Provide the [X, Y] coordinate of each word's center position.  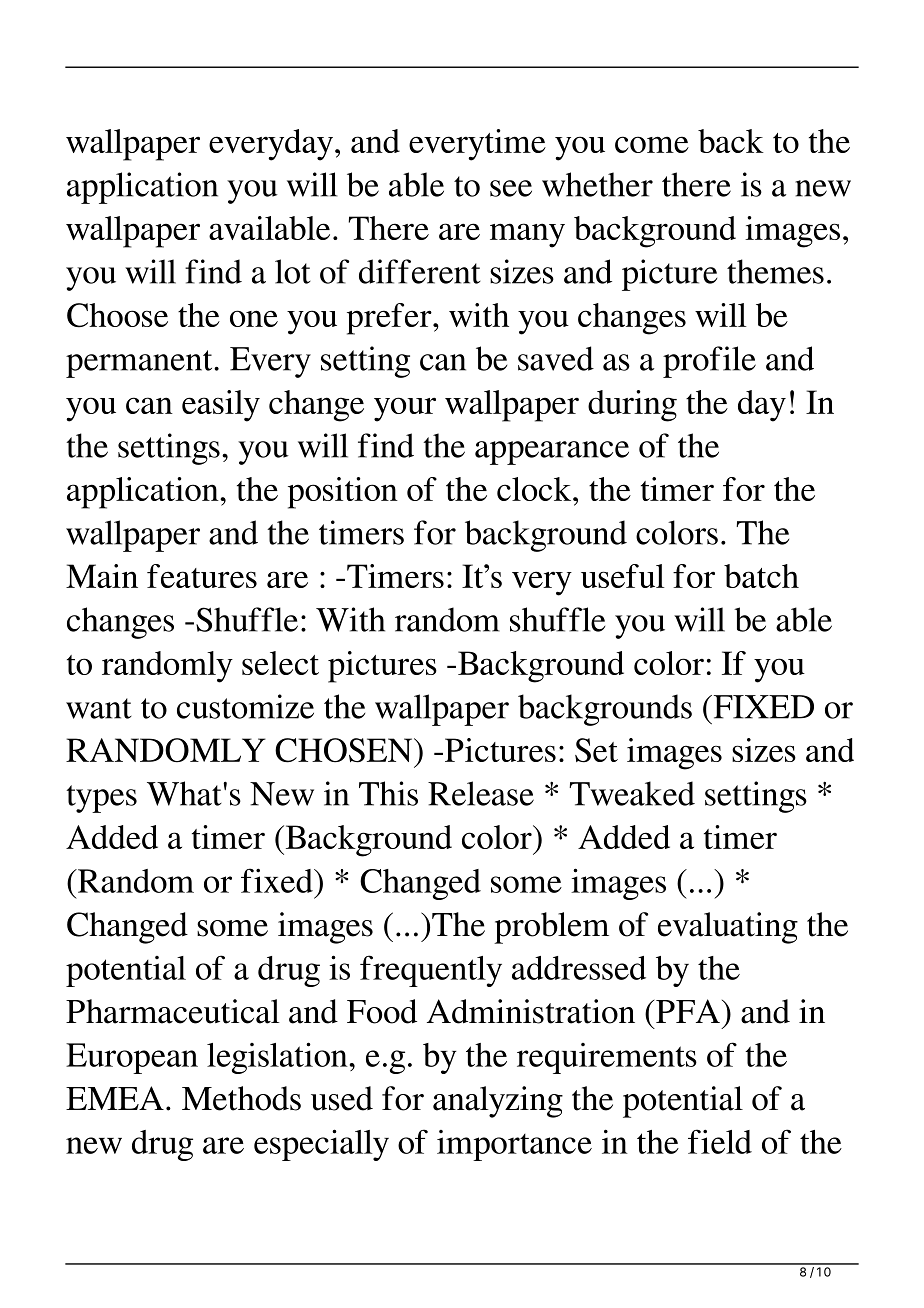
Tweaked [632, 793]
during [632, 406]
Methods [241, 1098]
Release [481, 793]
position [343, 493]
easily [221, 406]
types [101, 799]
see [511, 188]
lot [293, 271]
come [652, 144]
